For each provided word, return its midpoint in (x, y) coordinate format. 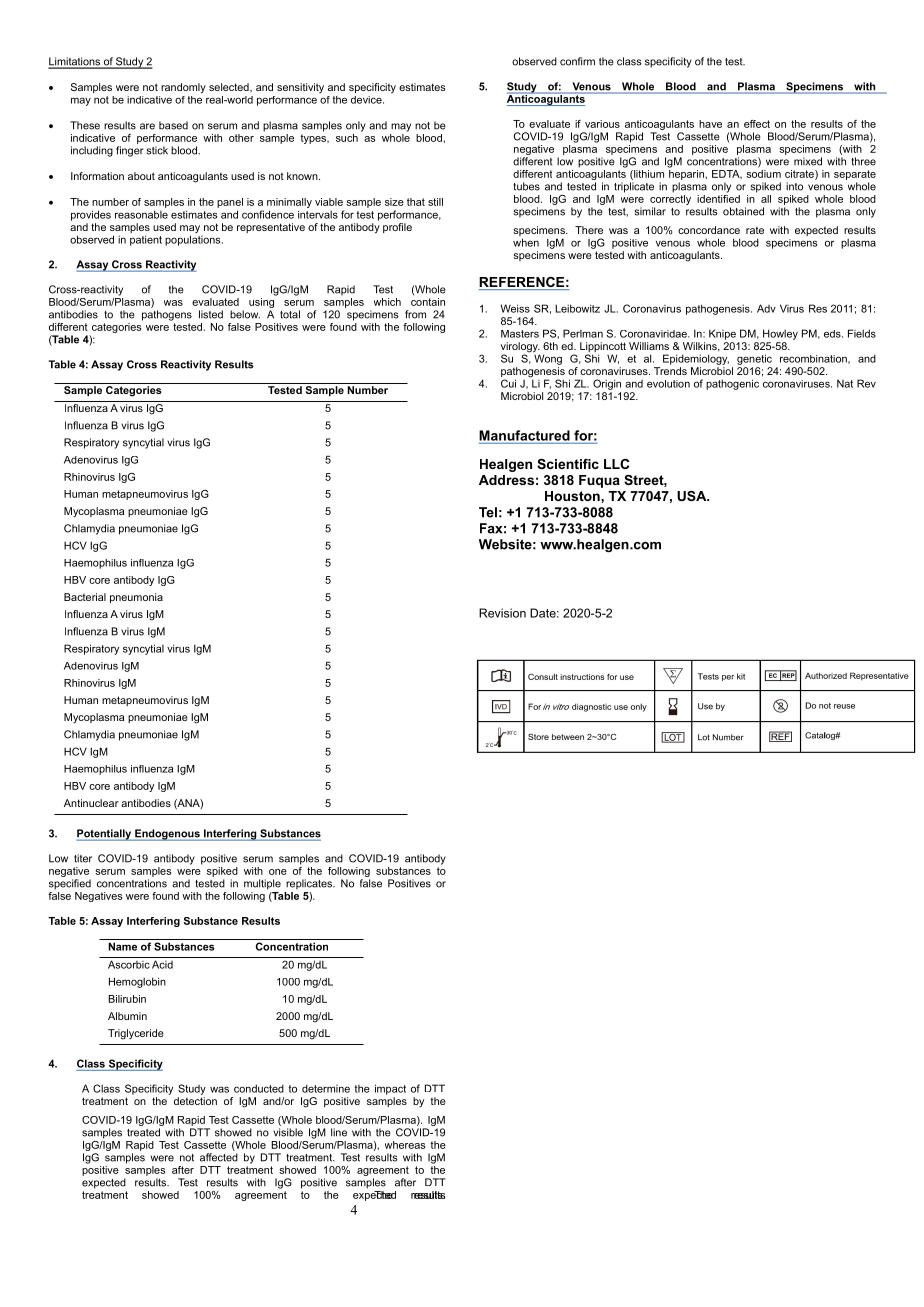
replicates (310, 884)
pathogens (167, 315)
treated (143, 1132)
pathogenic (732, 384)
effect (757, 124)
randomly (183, 88)
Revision (502, 613)
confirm (577, 61)
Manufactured (524, 435)
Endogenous (167, 835)
